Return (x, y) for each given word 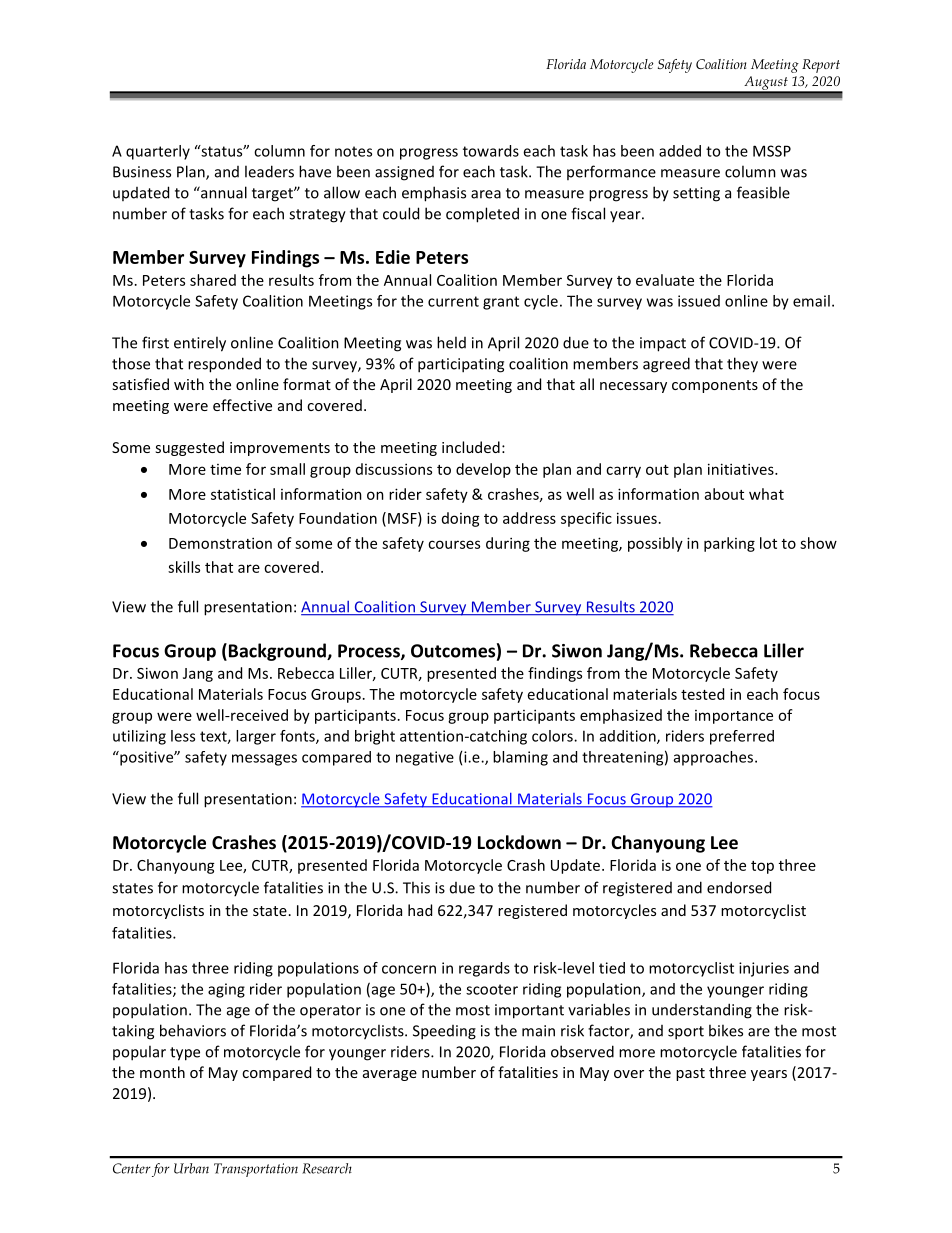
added (680, 151)
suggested (189, 448)
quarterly (158, 152)
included (471, 447)
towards (491, 151)
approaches (715, 758)
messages (264, 760)
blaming (520, 758)
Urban (191, 1168)
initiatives (742, 469)
